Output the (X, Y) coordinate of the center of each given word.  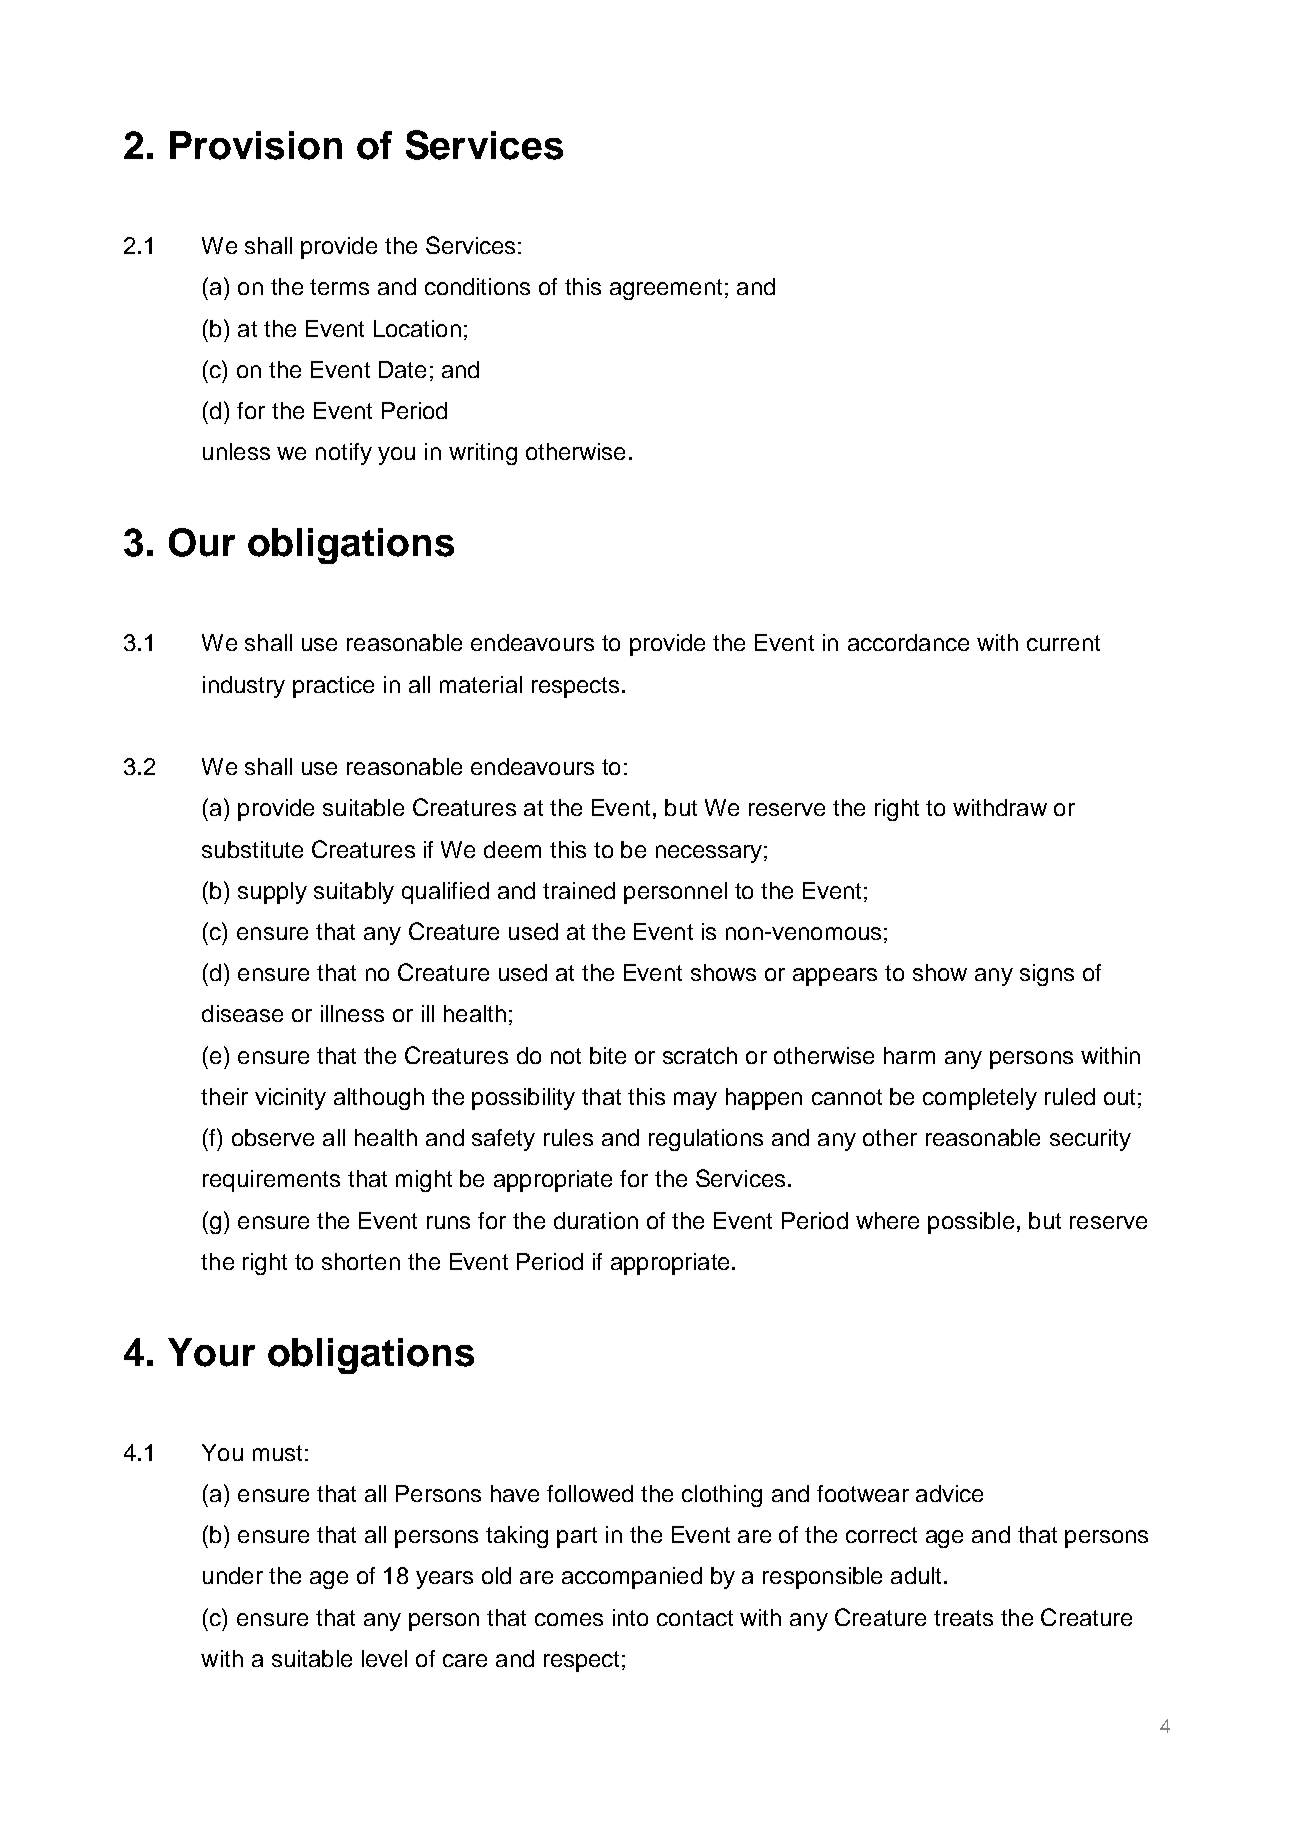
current (1063, 643)
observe (273, 1137)
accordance (908, 642)
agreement (666, 289)
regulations (706, 1140)
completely (980, 1099)
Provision (256, 145)
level (384, 1658)
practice (333, 687)
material (481, 684)
